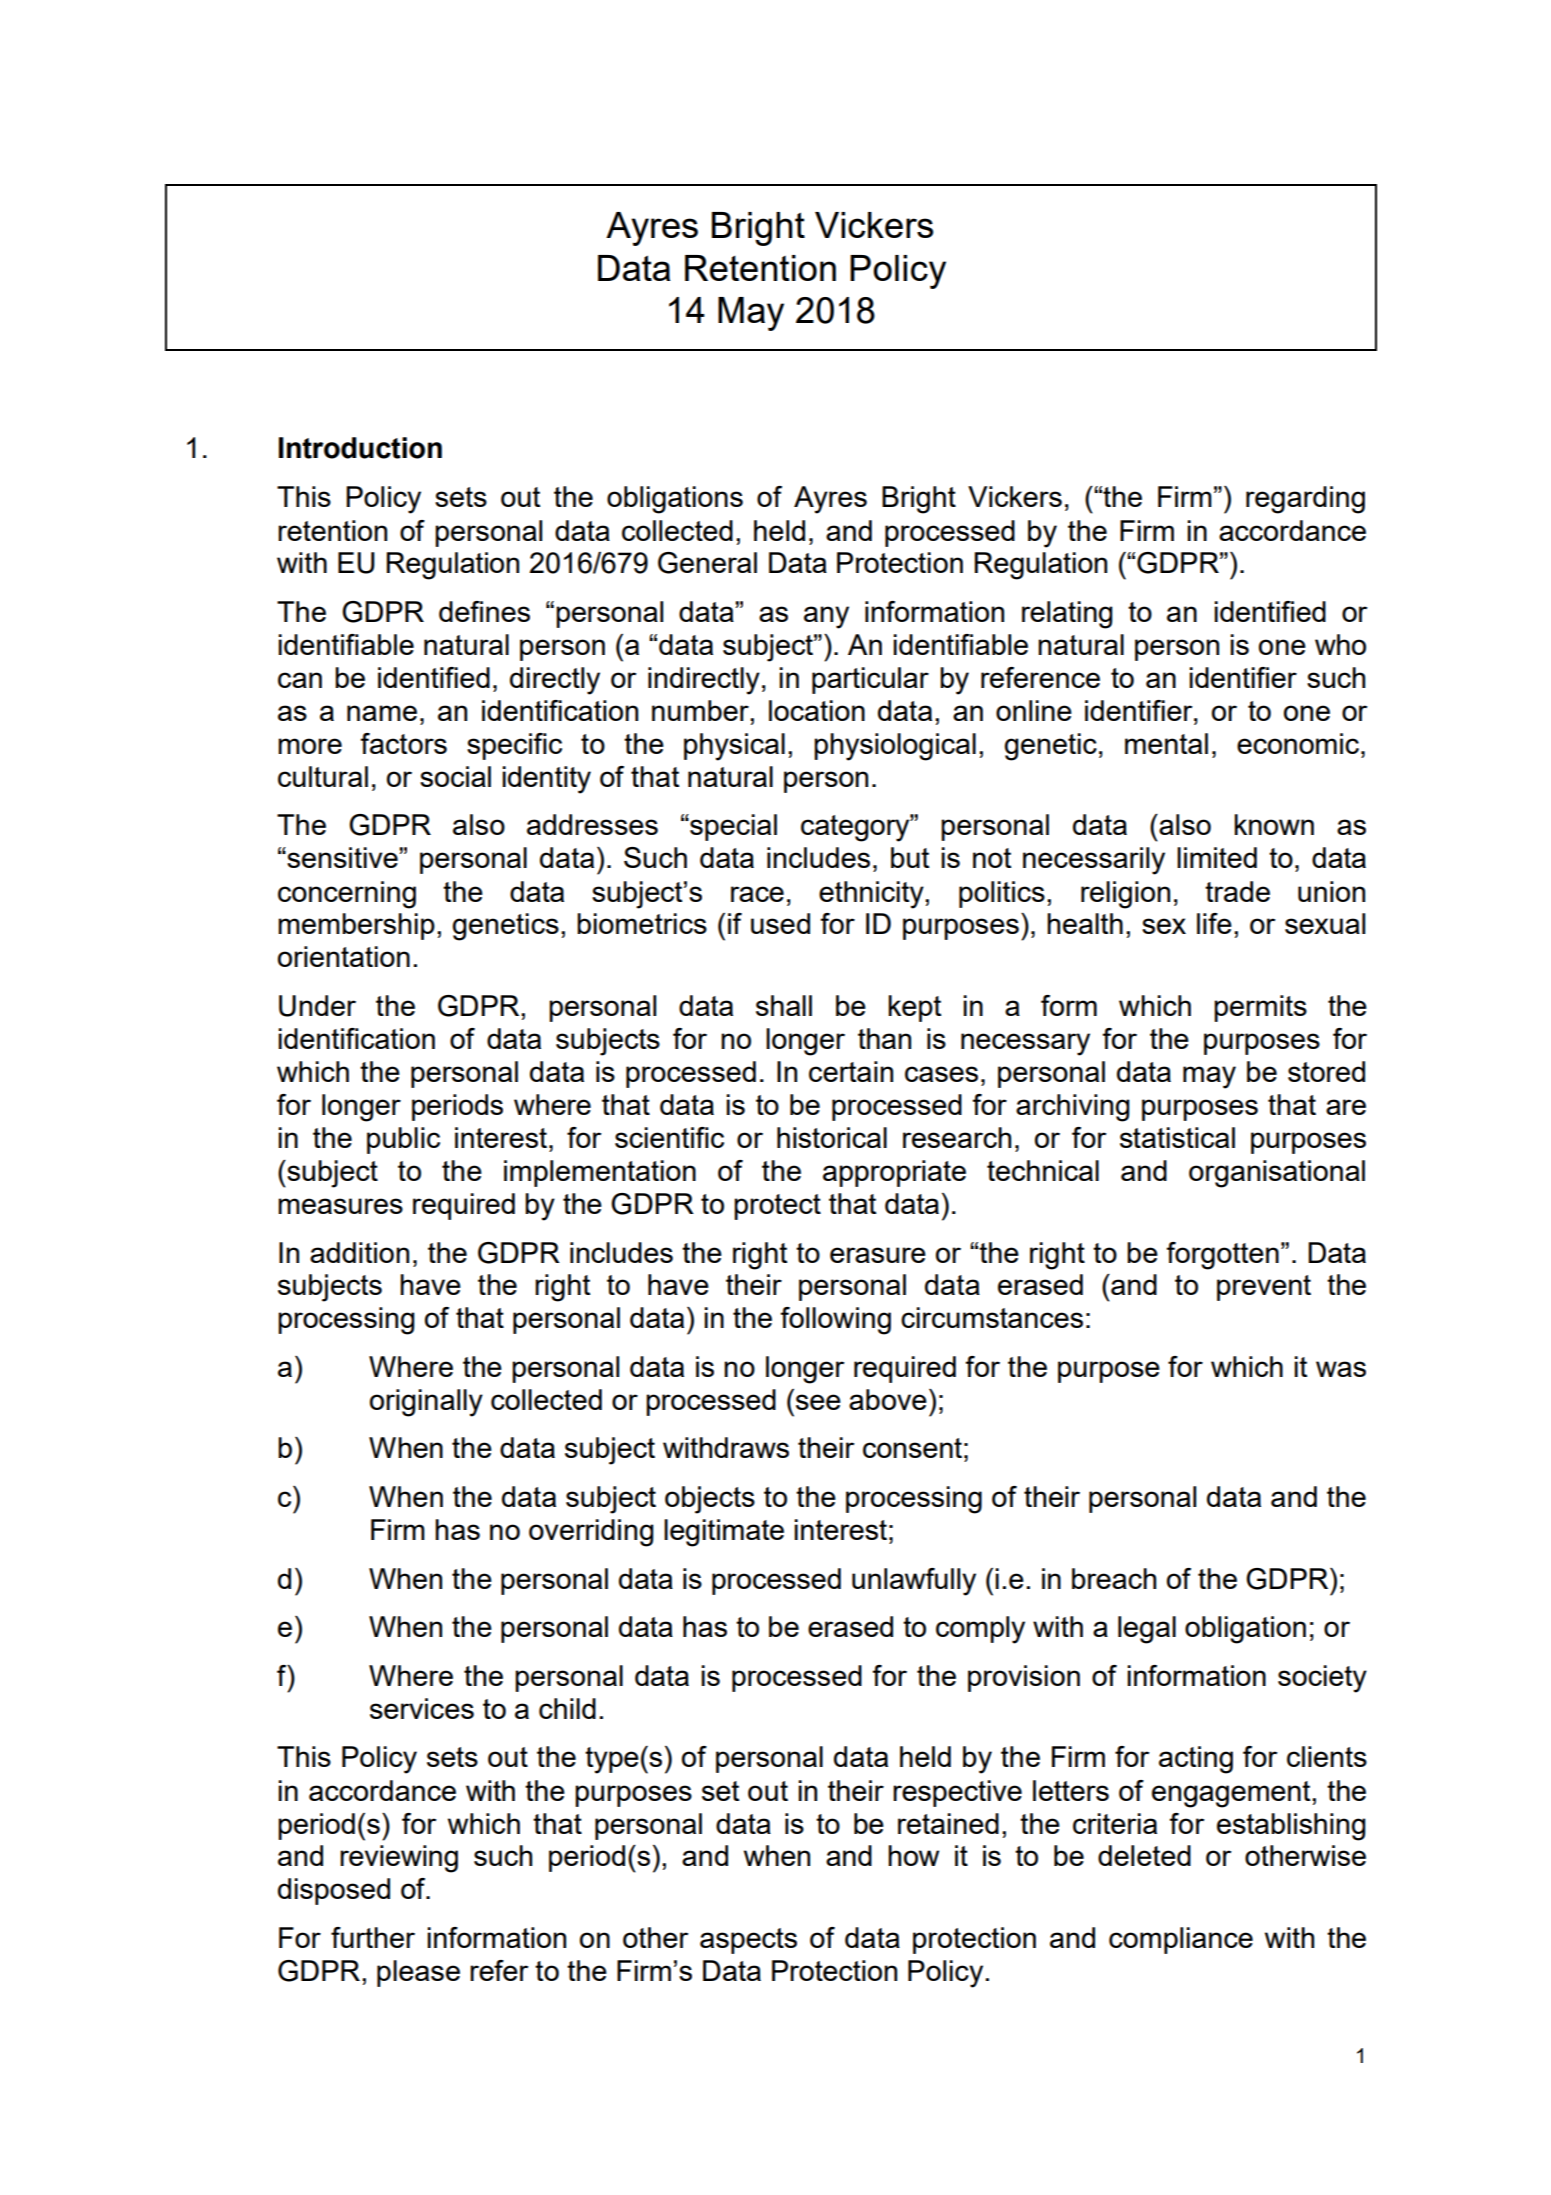 The image size is (1551, 2195). I want to click on further, so click(373, 1937).
